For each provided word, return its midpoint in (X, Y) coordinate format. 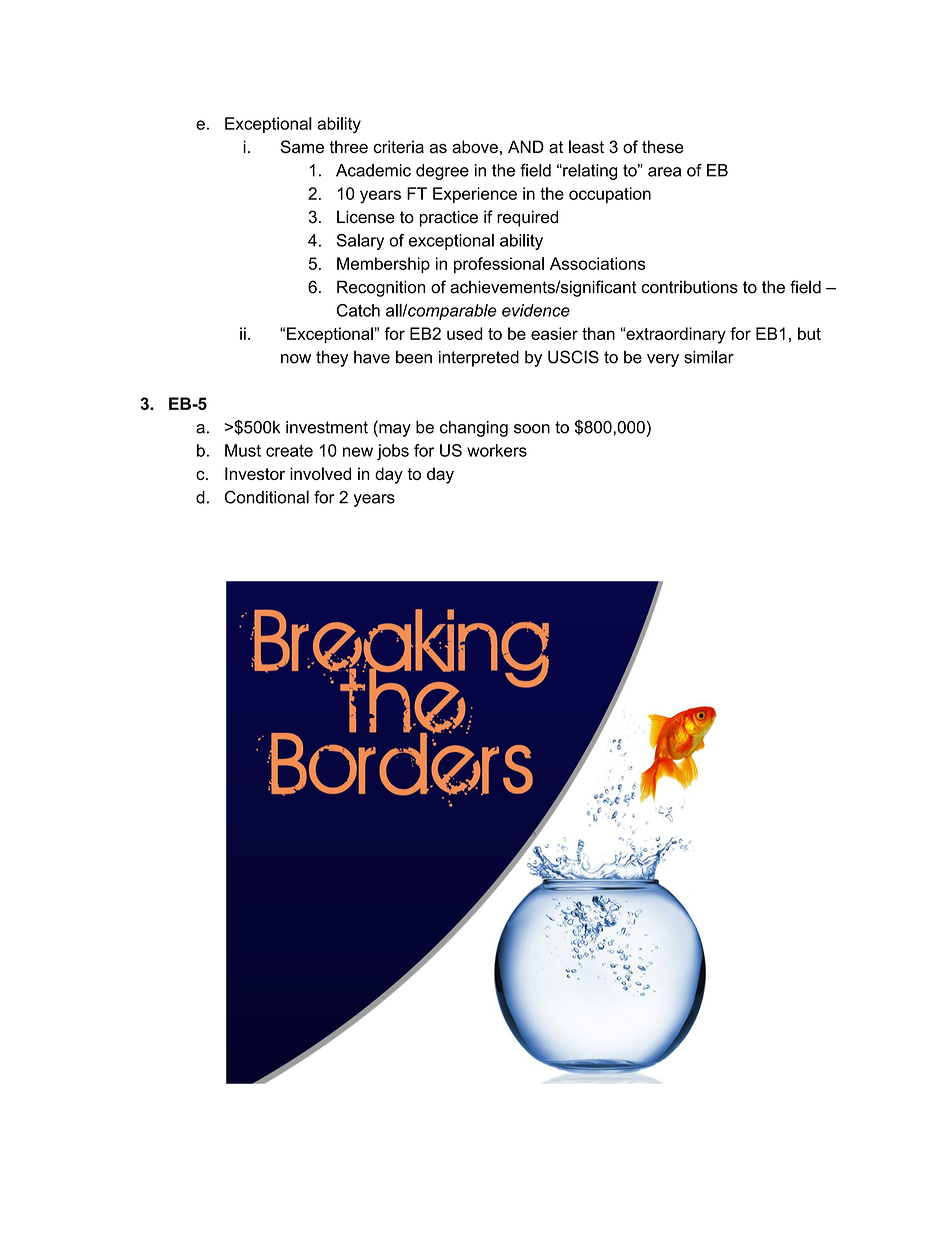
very (663, 360)
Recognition (381, 288)
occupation (610, 195)
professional (499, 265)
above (475, 147)
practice (448, 218)
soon (532, 429)
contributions (689, 287)
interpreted (479, 359)
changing (474, 429)
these (663, 146)
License (366, 217)
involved (320, 473)
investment (327, 427)
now (296, 359)
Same (302, 146)
